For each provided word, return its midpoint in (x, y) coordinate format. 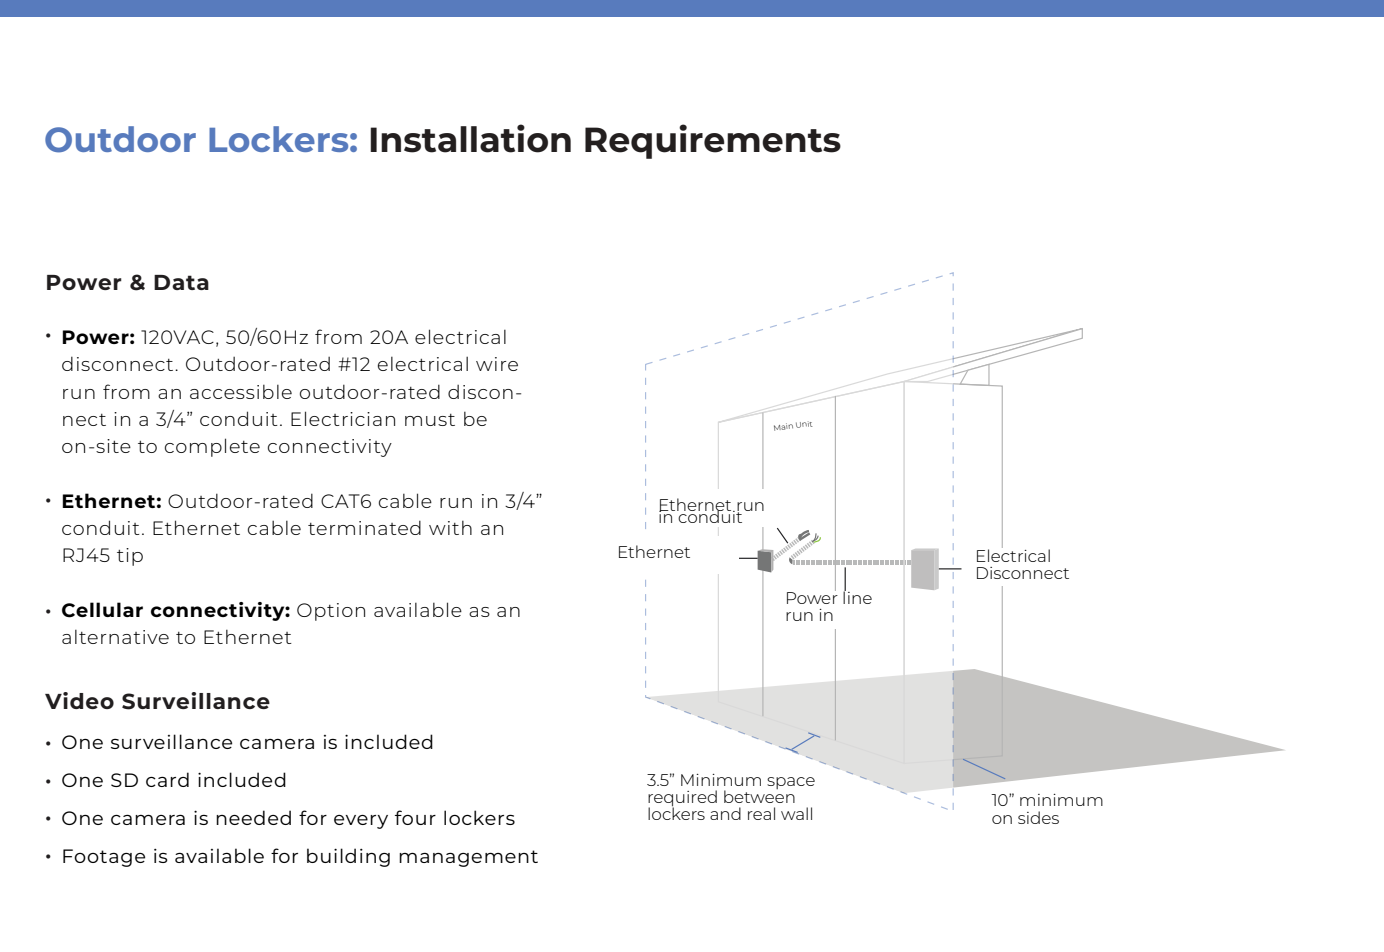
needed (253, 817)
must (430, 420)
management (468, 858)
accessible (241, 392)
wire (497, 364)
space (791, 783)
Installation (470, 138)
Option (331, 612)
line (857, 596)
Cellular (102, 610)
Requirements (713, 141)
